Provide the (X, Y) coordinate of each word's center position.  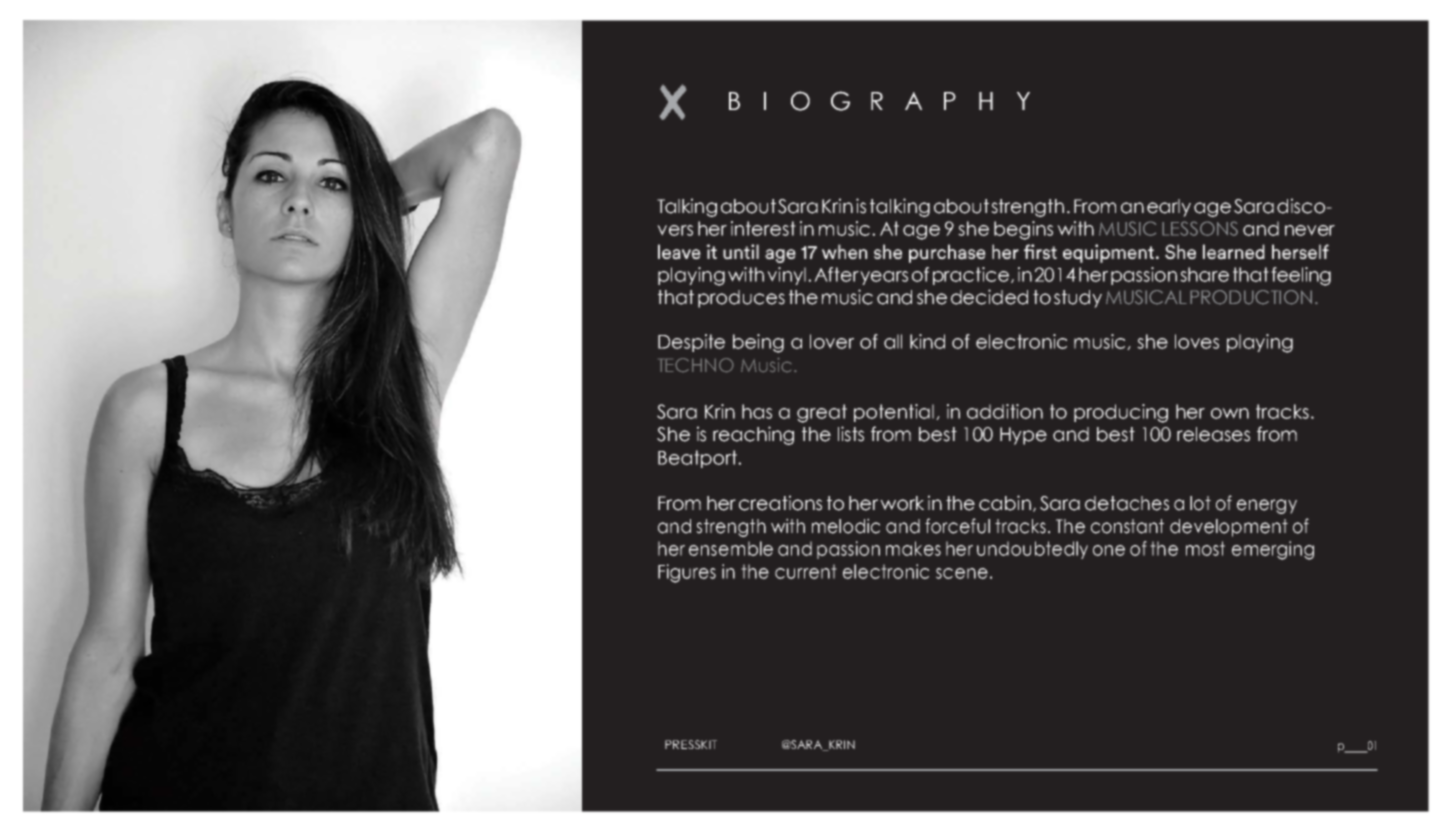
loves (1197, 341)
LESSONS (1200, 228)
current (806, 571)
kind (927, 341)
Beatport (699, 459)
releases (1213, 434)
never (1310, 230)
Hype (1023, 436)
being (758, 343)
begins (1023, 230)
